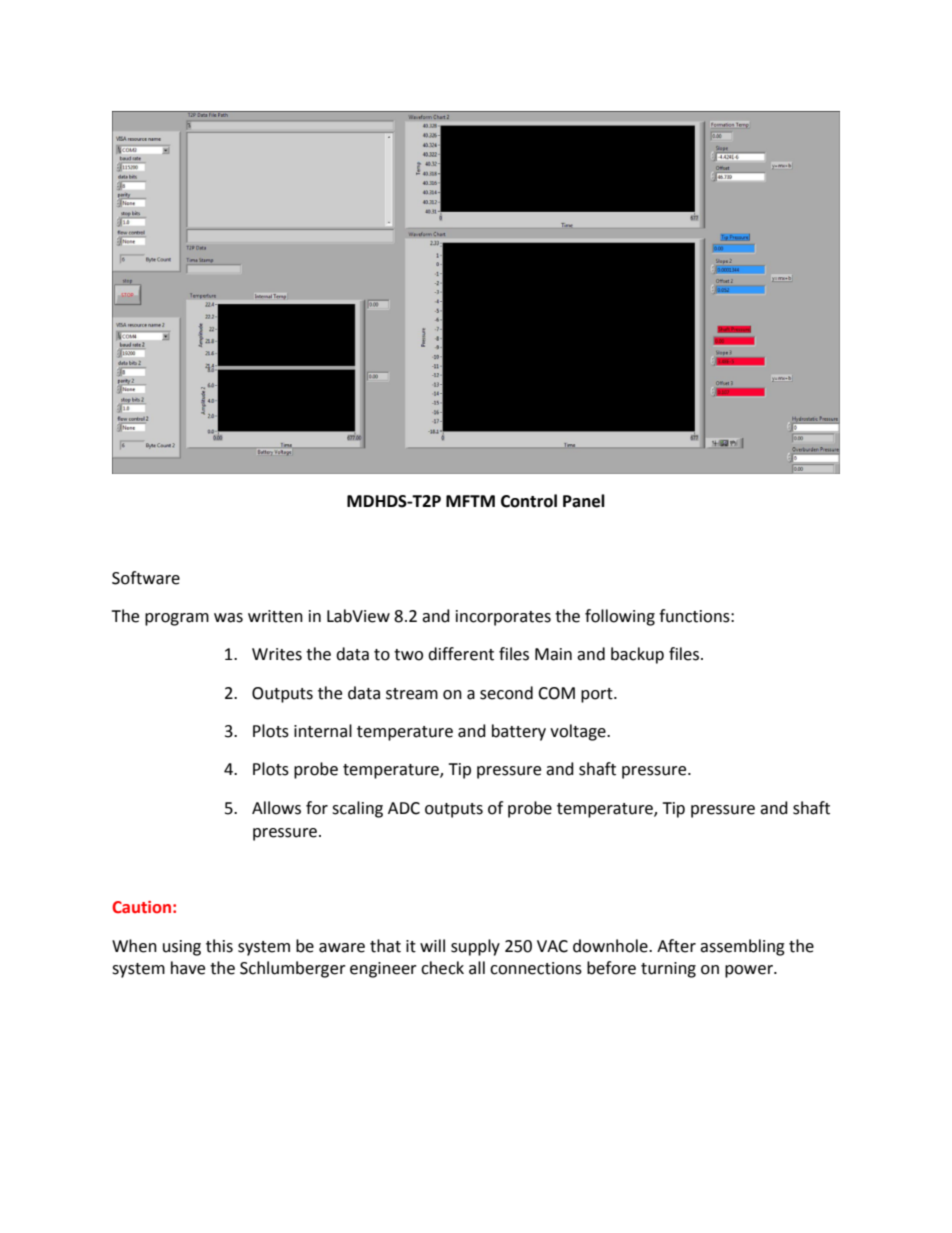  I want to click on After, so click(676, 946).
